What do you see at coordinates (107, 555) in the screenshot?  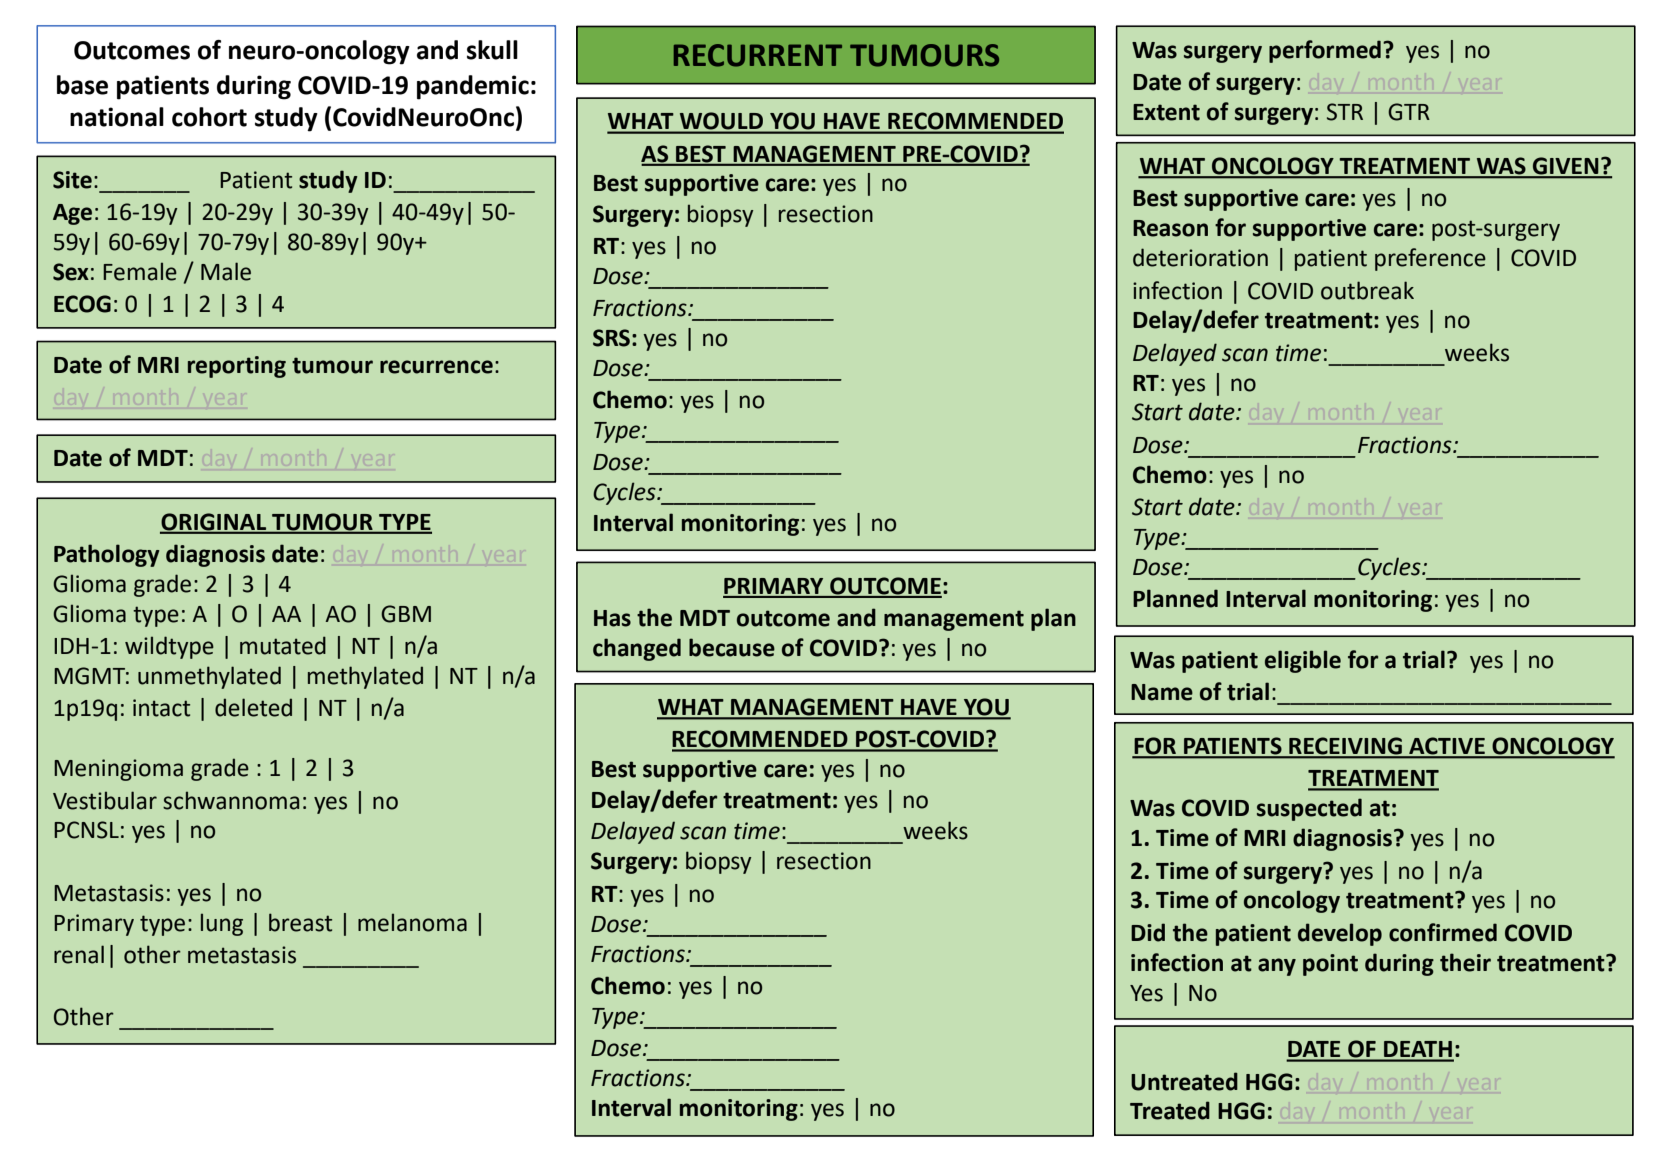 I see `Pathology` at bounding box center [107, 555].
